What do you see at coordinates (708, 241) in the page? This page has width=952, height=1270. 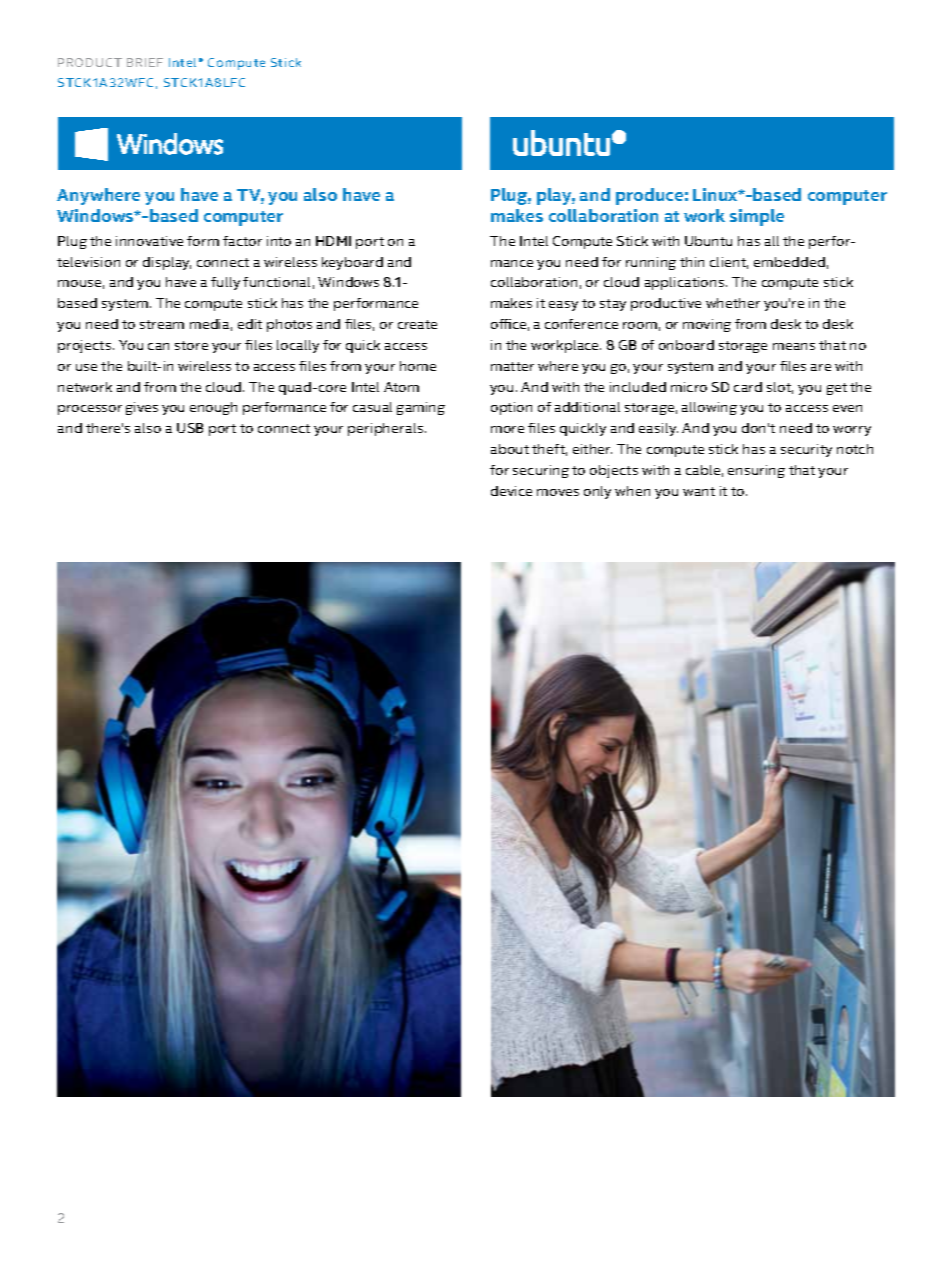 I see `Ubuntu` at bounding box center [708, 241].
